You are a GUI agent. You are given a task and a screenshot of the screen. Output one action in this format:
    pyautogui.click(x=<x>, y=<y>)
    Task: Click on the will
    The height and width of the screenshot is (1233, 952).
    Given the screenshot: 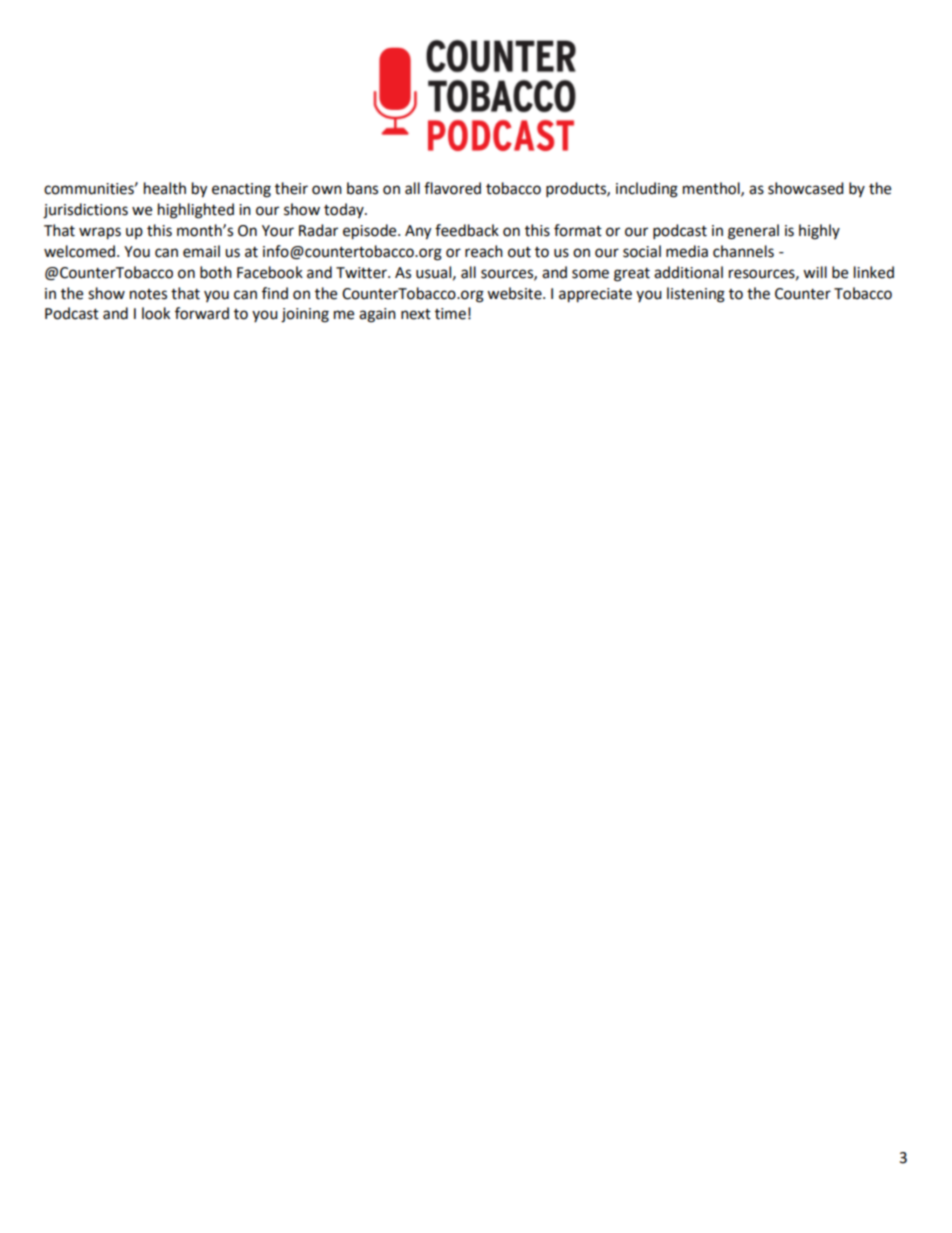 What is the action you would take?
    pyautogui.click(x=815, y=272)
